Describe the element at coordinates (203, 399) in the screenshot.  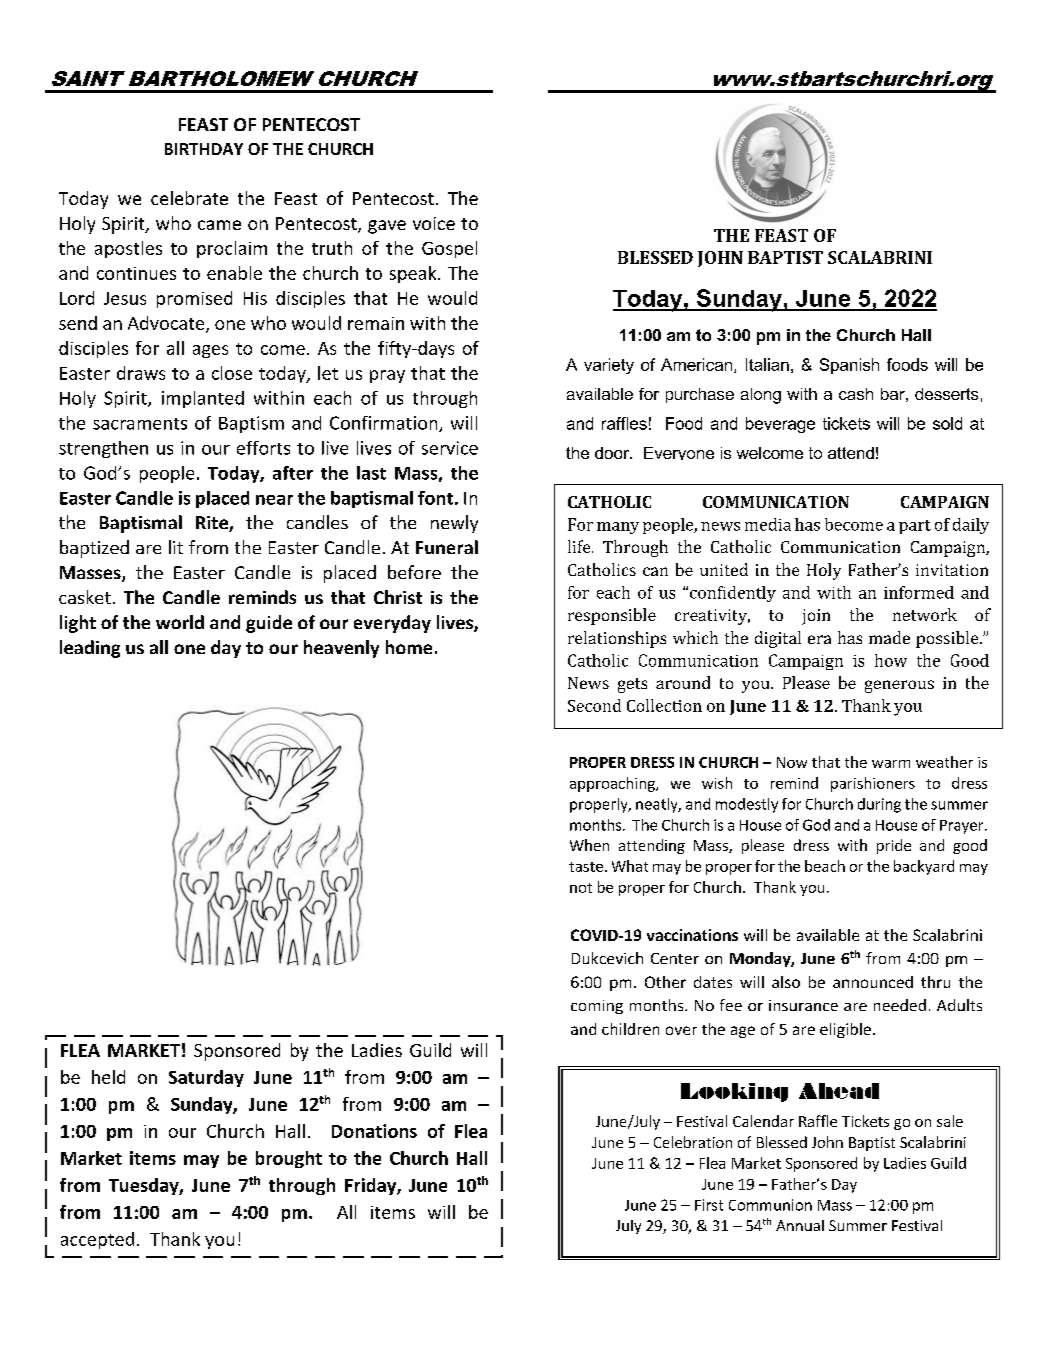
I see `implanted` at that location.
